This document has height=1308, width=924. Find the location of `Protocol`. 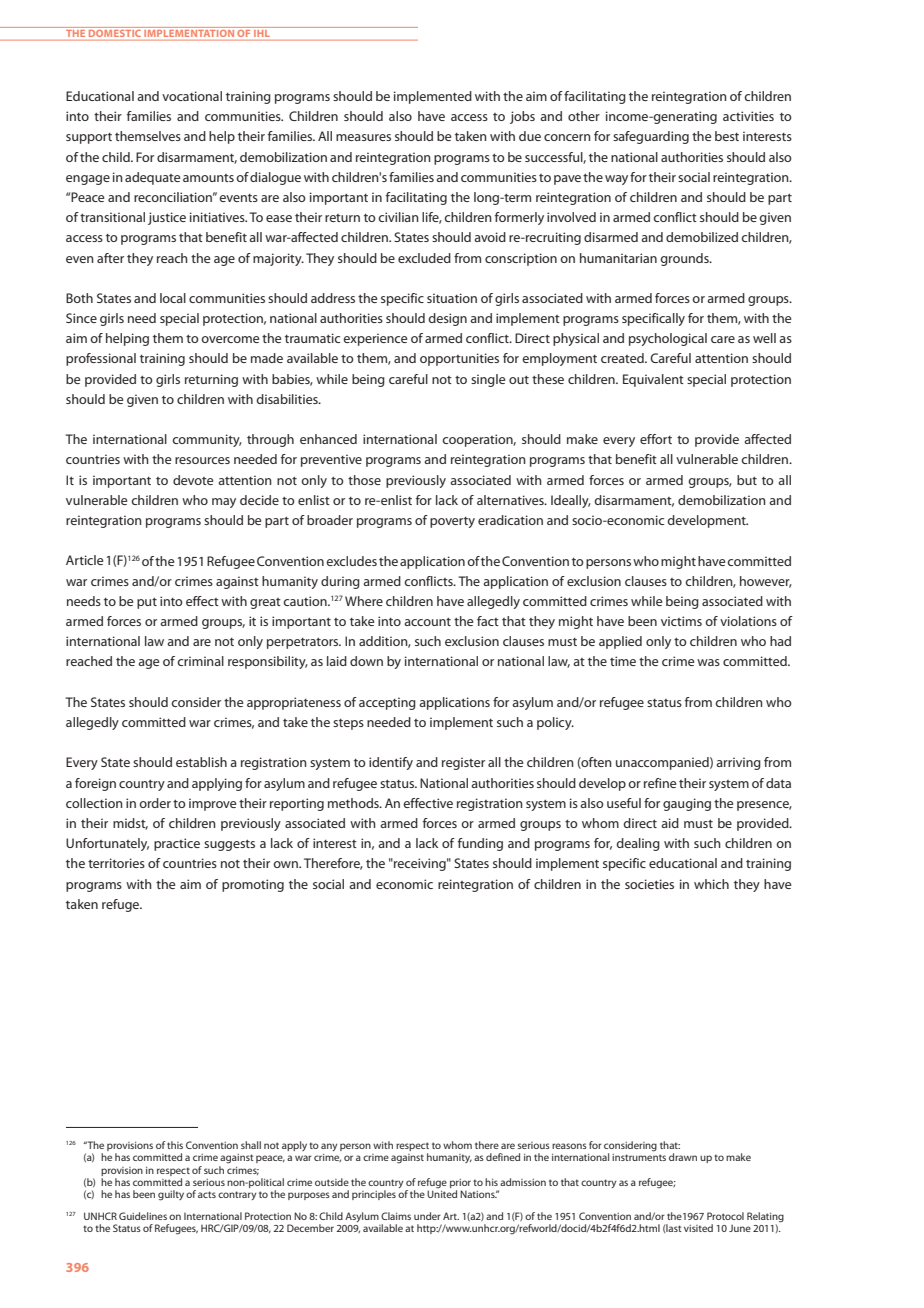

Protocol is located at coordinates (725, 1216).
